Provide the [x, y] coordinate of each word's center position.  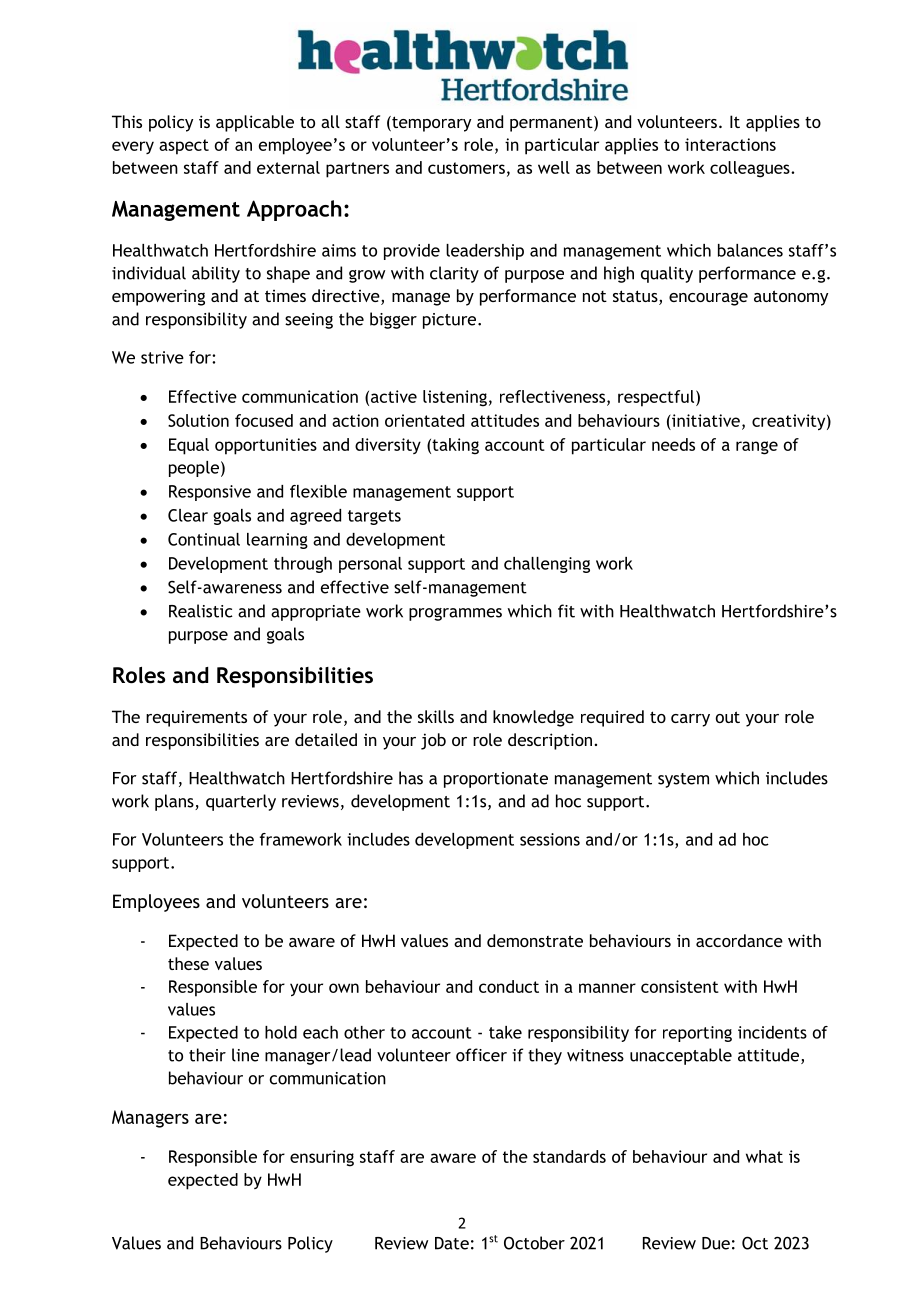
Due [716, 1243]
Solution [198, 420]
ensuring [322, 1158]
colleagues [751, 169]
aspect [184, 147]
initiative [705, 420]
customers [466, 168]
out [728, 717]
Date [452, 1243]
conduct [509, 986]
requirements [196, 719]
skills [436, 716]
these [188, 963]
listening [455, 398]
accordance [739, 940]
